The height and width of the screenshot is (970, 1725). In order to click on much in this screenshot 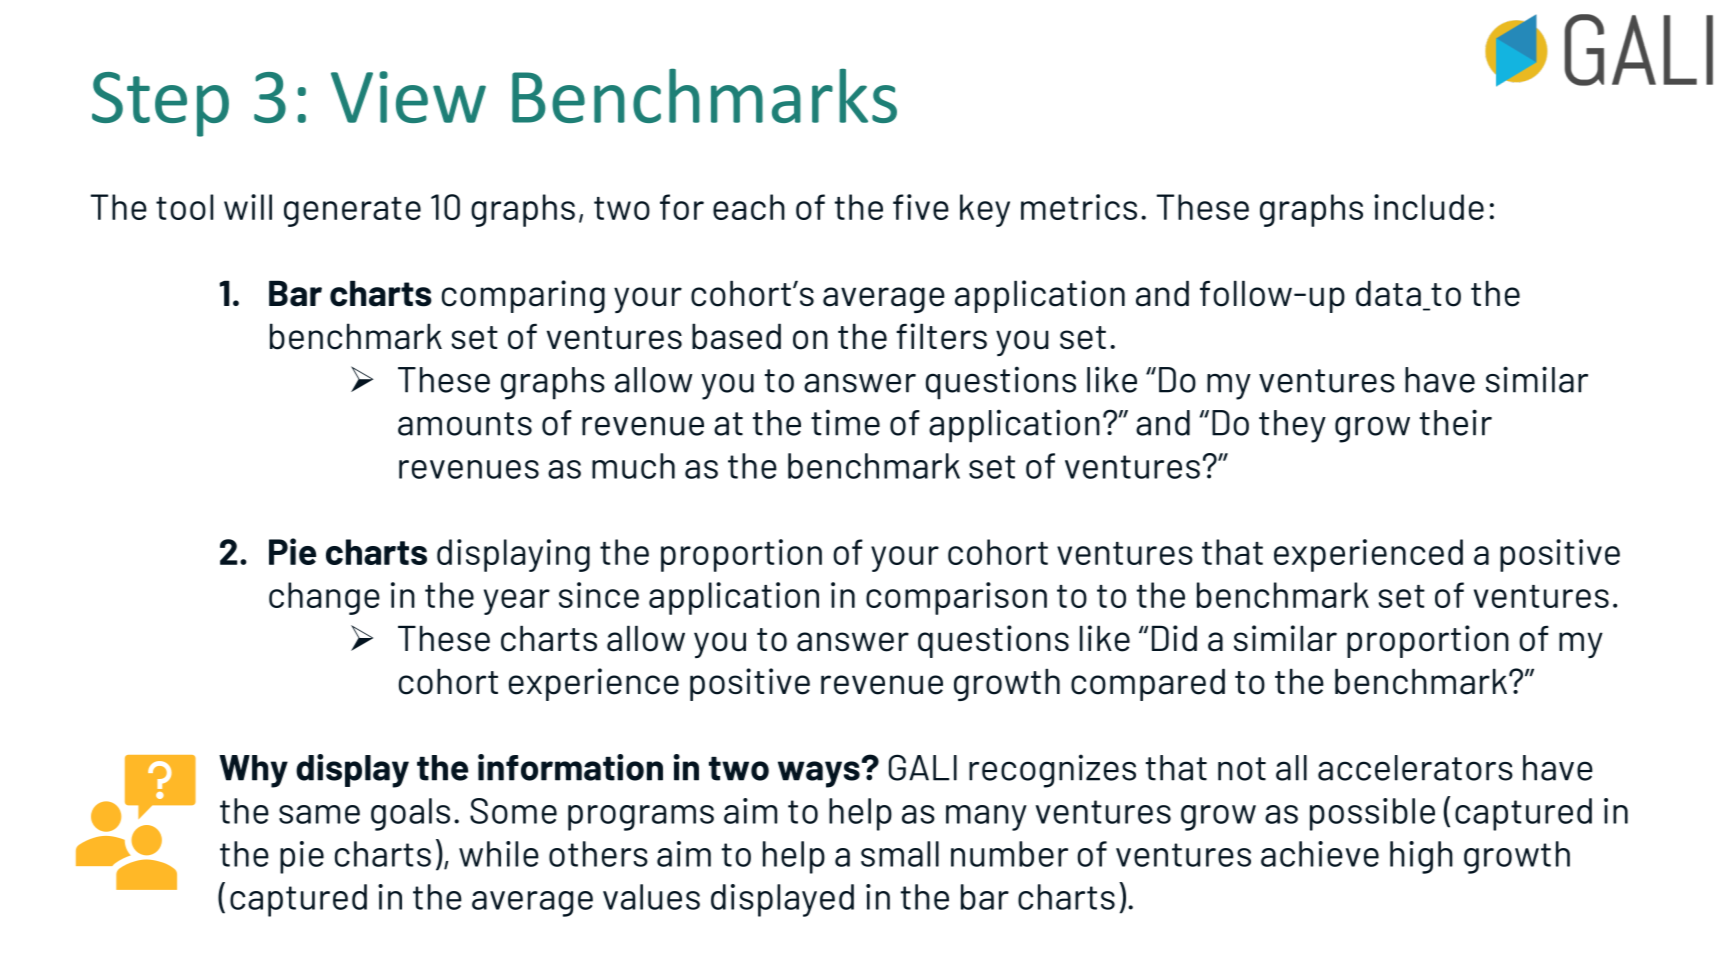, I will do `click(633, 466)`.
